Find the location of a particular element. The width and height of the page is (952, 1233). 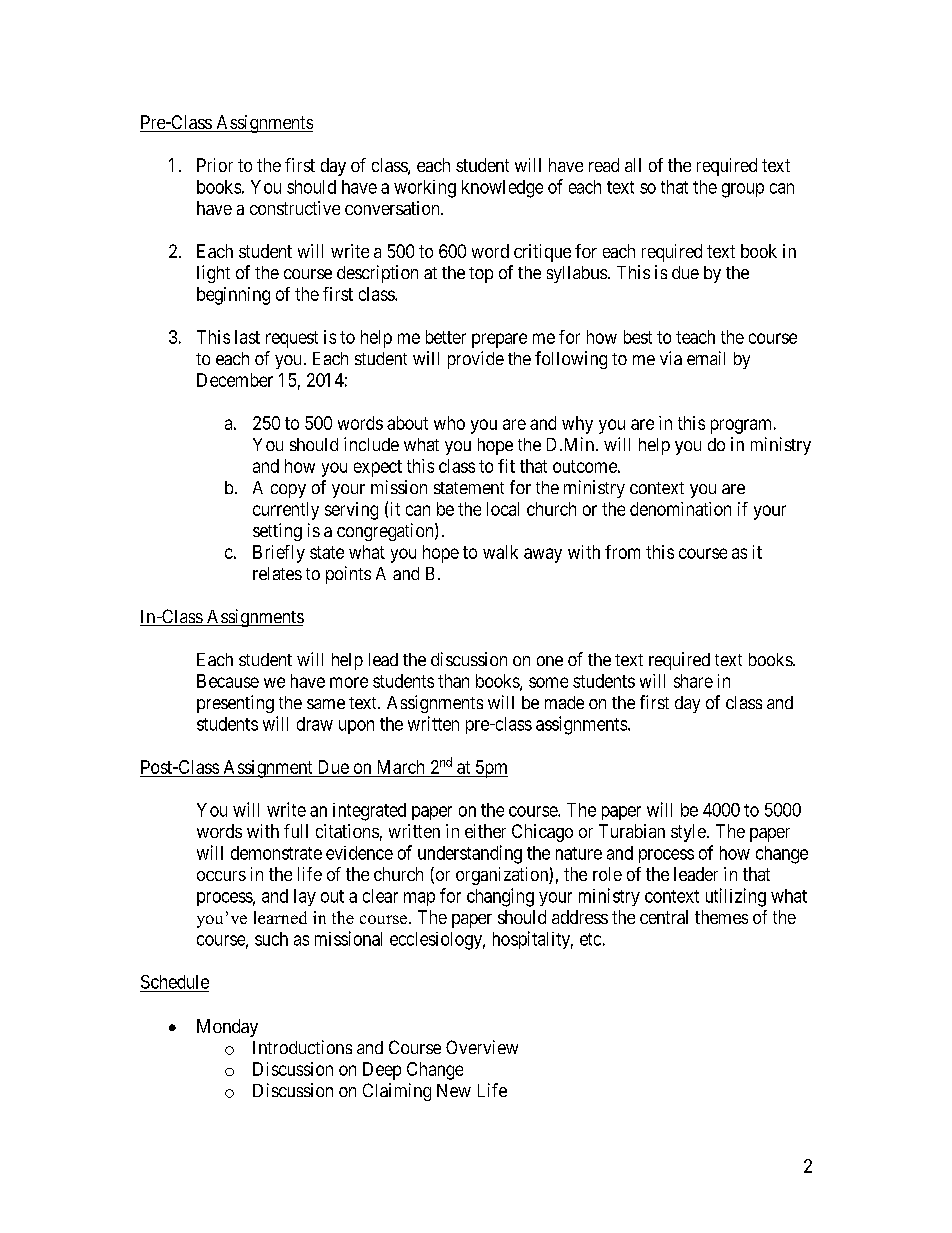

December is located at coordinates (235, 380).
